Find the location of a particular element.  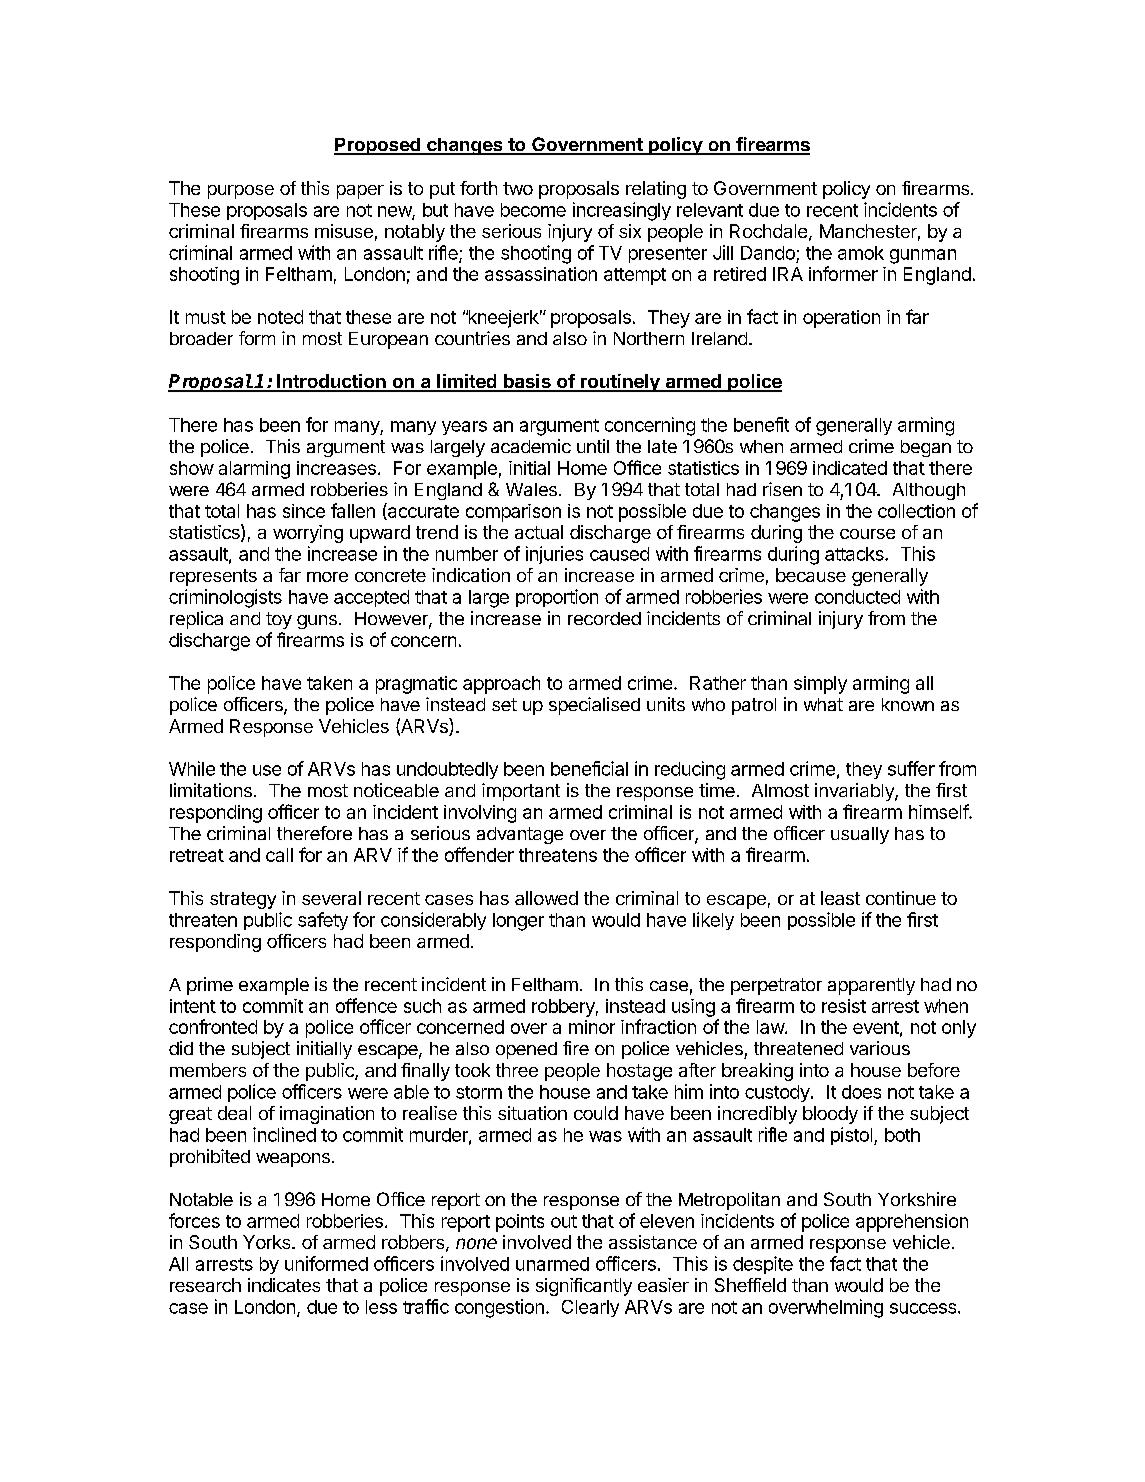

apparently is located at coordinates (871, 986).
